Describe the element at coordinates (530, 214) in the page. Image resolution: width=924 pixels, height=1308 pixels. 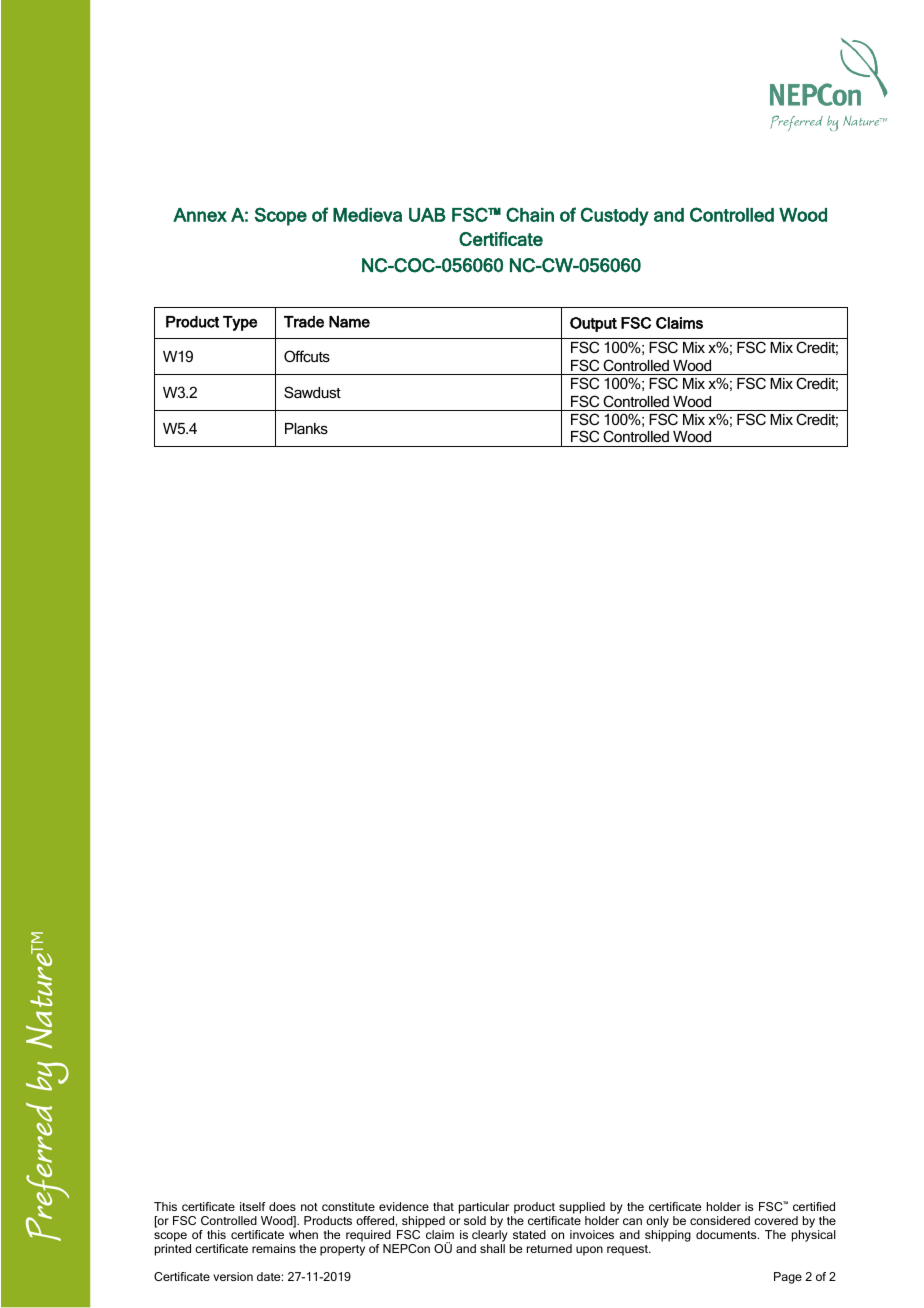
I see `Chain` at that location.
